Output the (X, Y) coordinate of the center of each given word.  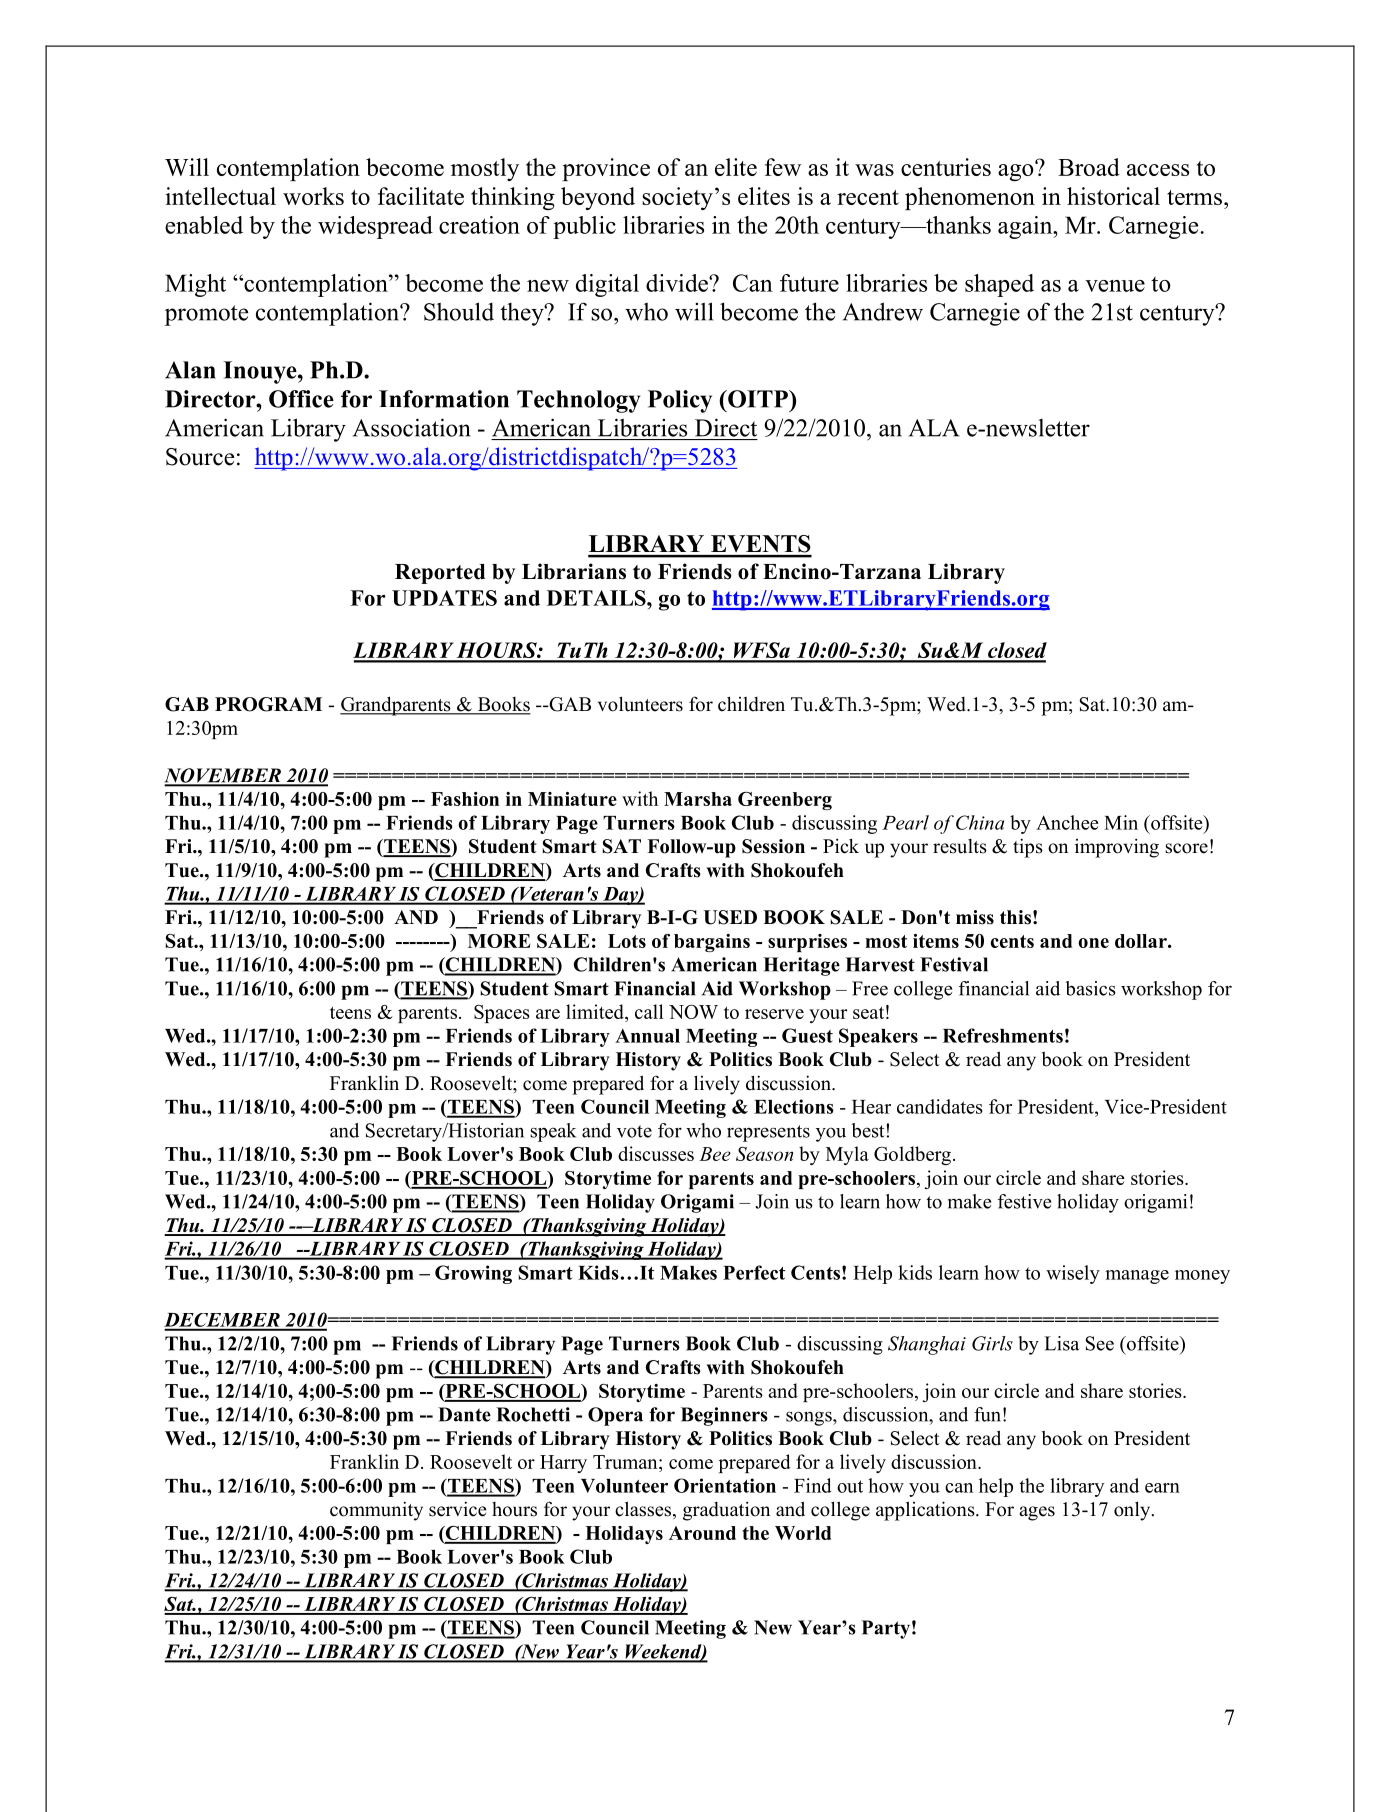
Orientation (725, 1485)
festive (1024, 1201)
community (376, 1511)
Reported (440, 574)
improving (1117, 848)
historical (1113, 196)
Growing (473, 1274)
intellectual (220, 196)
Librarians (574, 571)
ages (1037, 1513)
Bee (715, 1154)
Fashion (465, 799)
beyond (598, 198)
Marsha (698, 799)
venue (1115, 286)
